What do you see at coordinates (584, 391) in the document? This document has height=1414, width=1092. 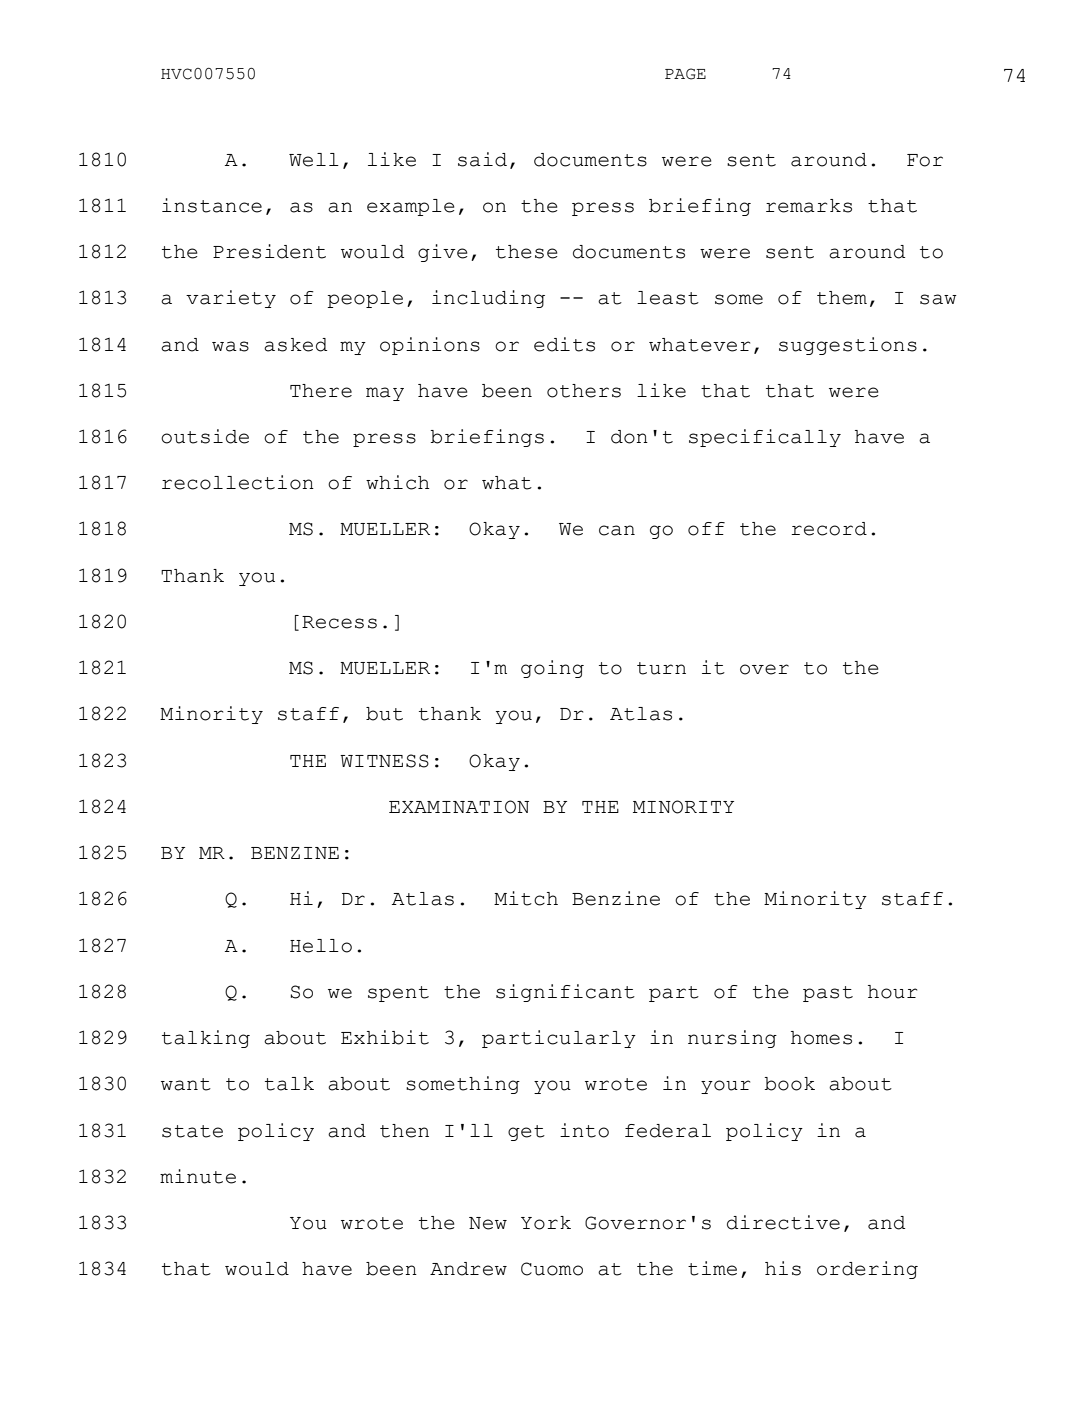 I see `others` at bounding box center [584, 391].
